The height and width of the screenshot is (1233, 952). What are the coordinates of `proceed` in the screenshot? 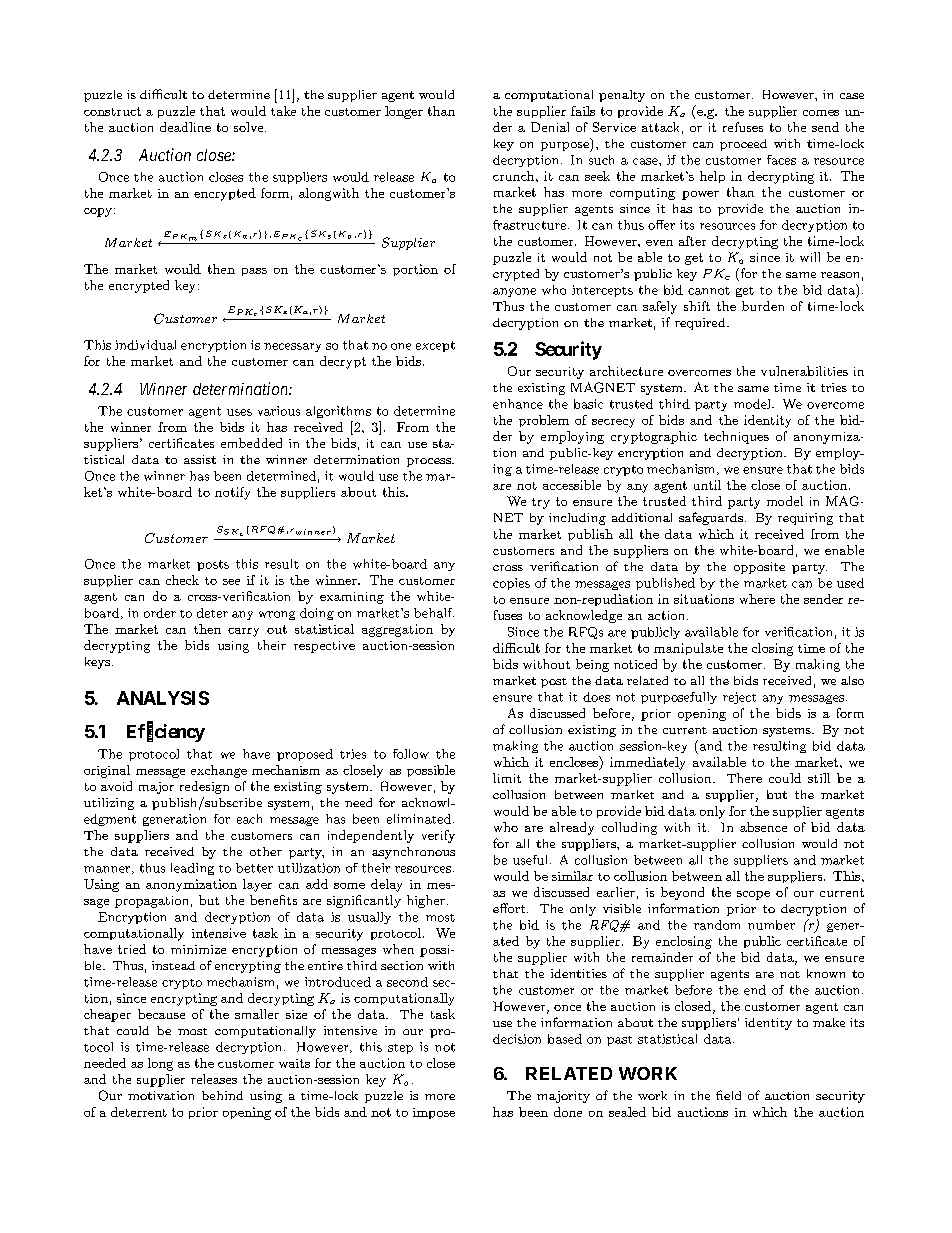 It's located at (743, 145).
